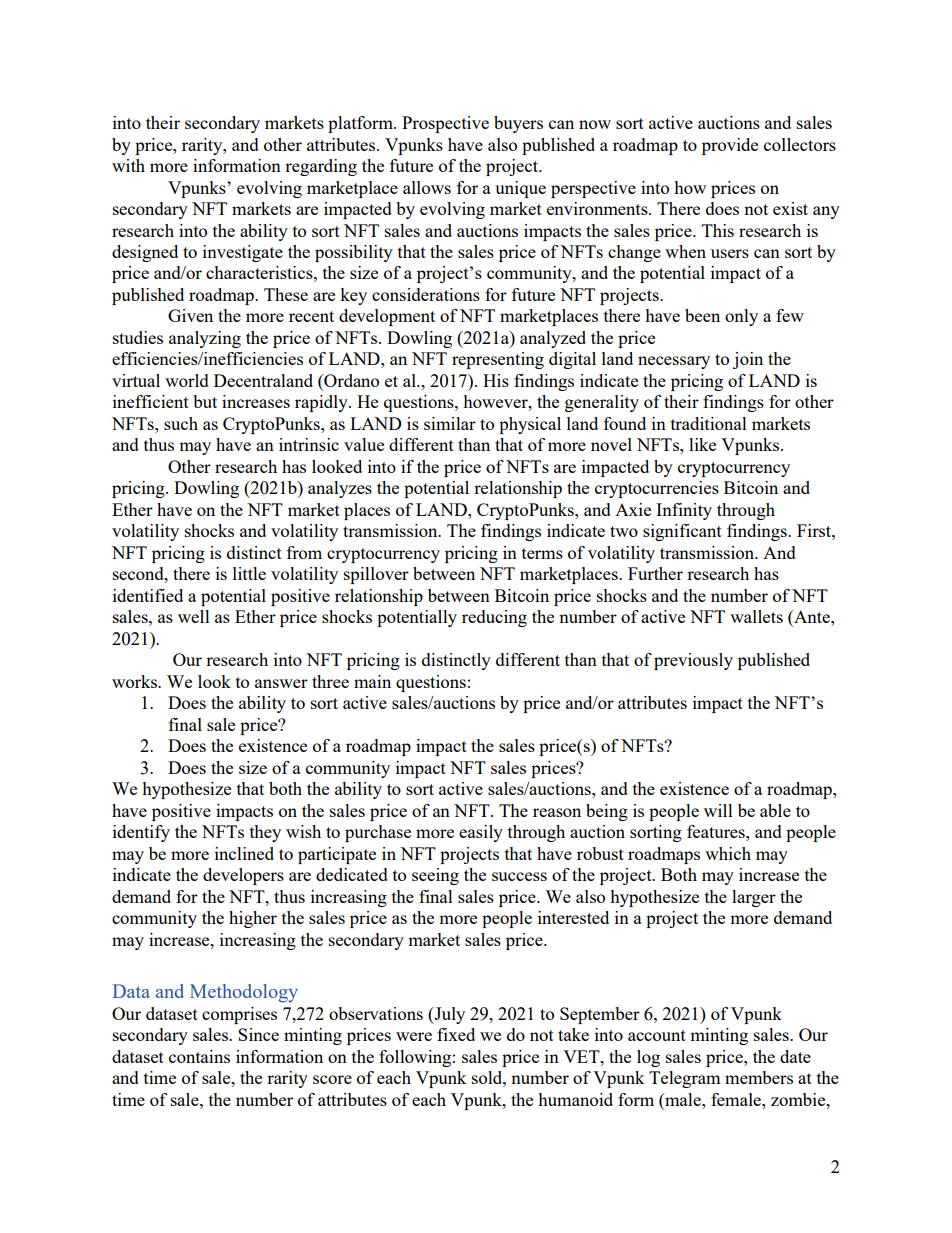  What do you see at coordinates (684, 511) in the document?
I see `Infinity` at bounding box center [684, 511].
